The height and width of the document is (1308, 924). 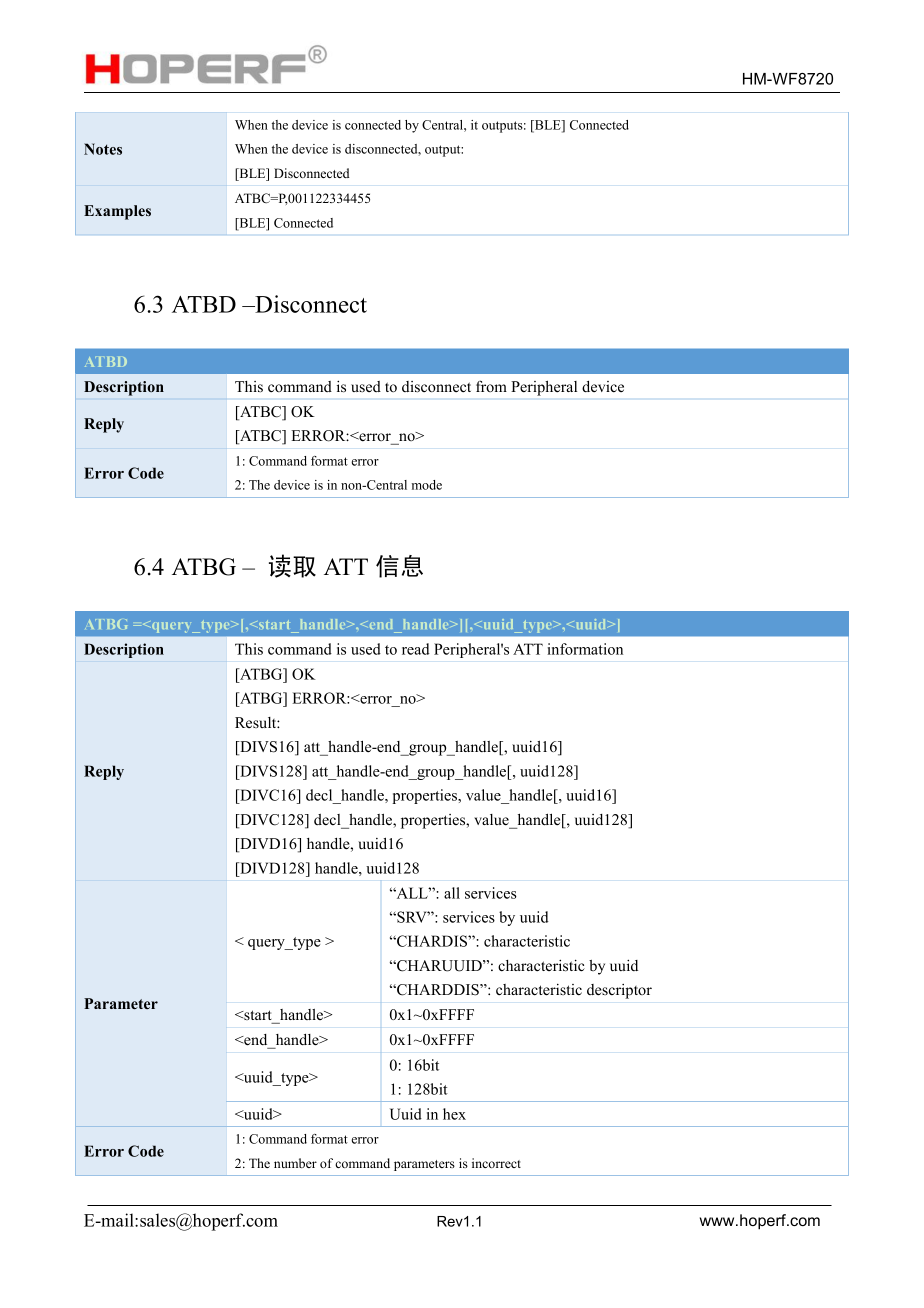 I want to click on read, so click(x=416, y=649).
